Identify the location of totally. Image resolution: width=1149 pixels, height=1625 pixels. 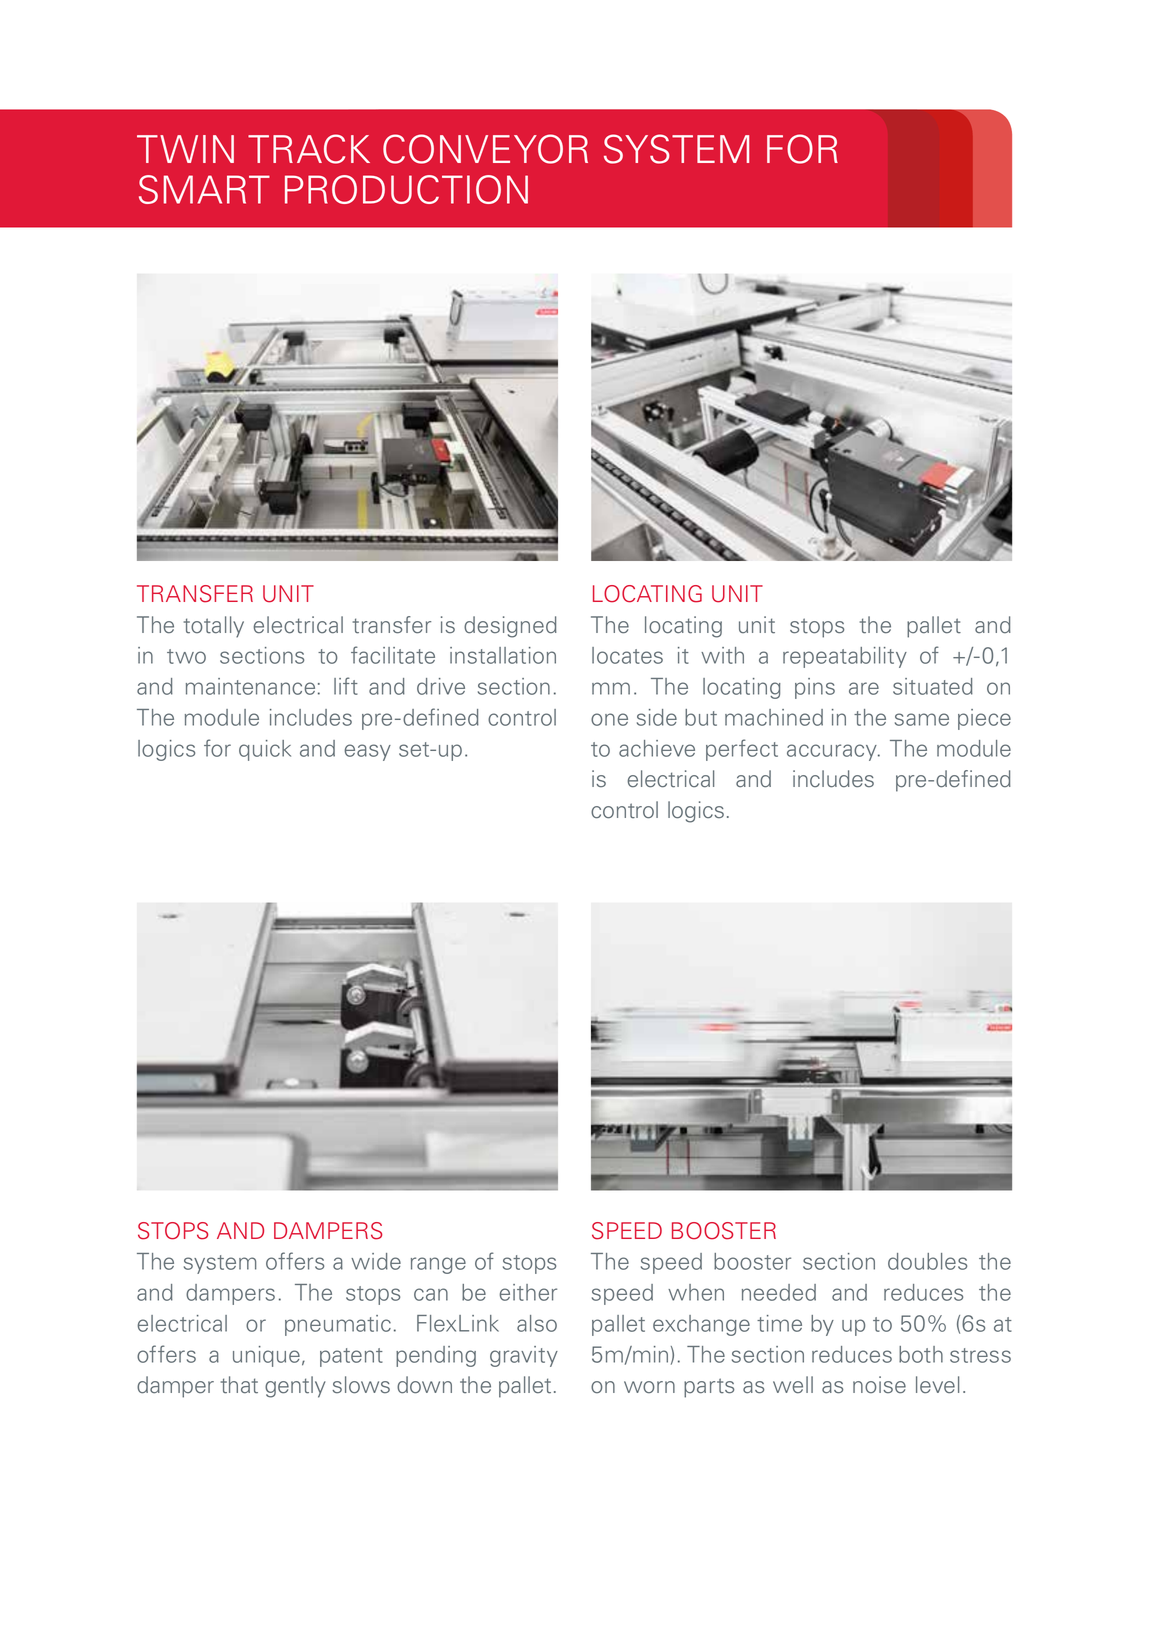
(214, 627).
